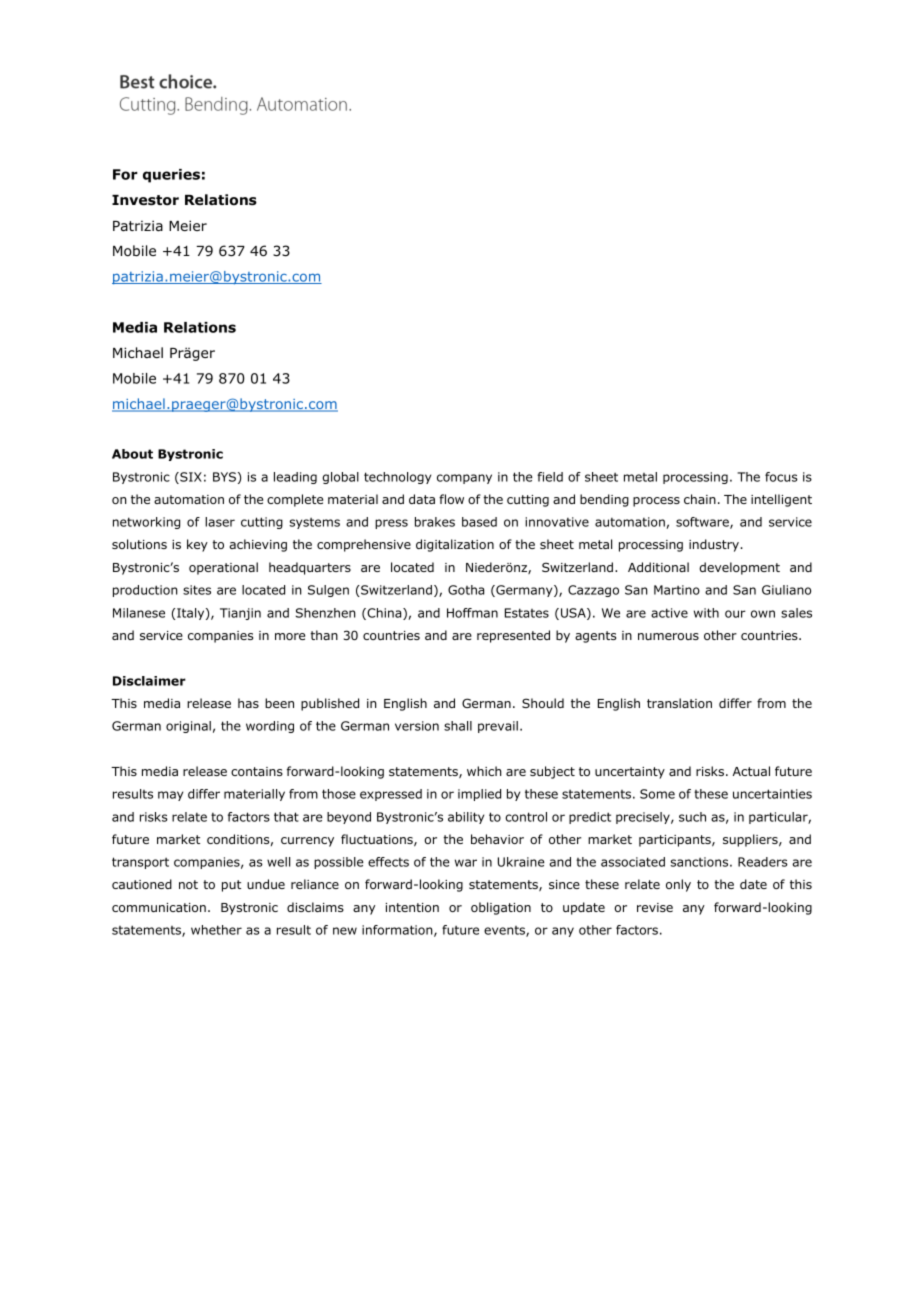 Image resolution: width=924 pixels, height=1308 pixels. Describe the element at coordinates (216, 930) in the screenshot. I see `whether` at that location.
